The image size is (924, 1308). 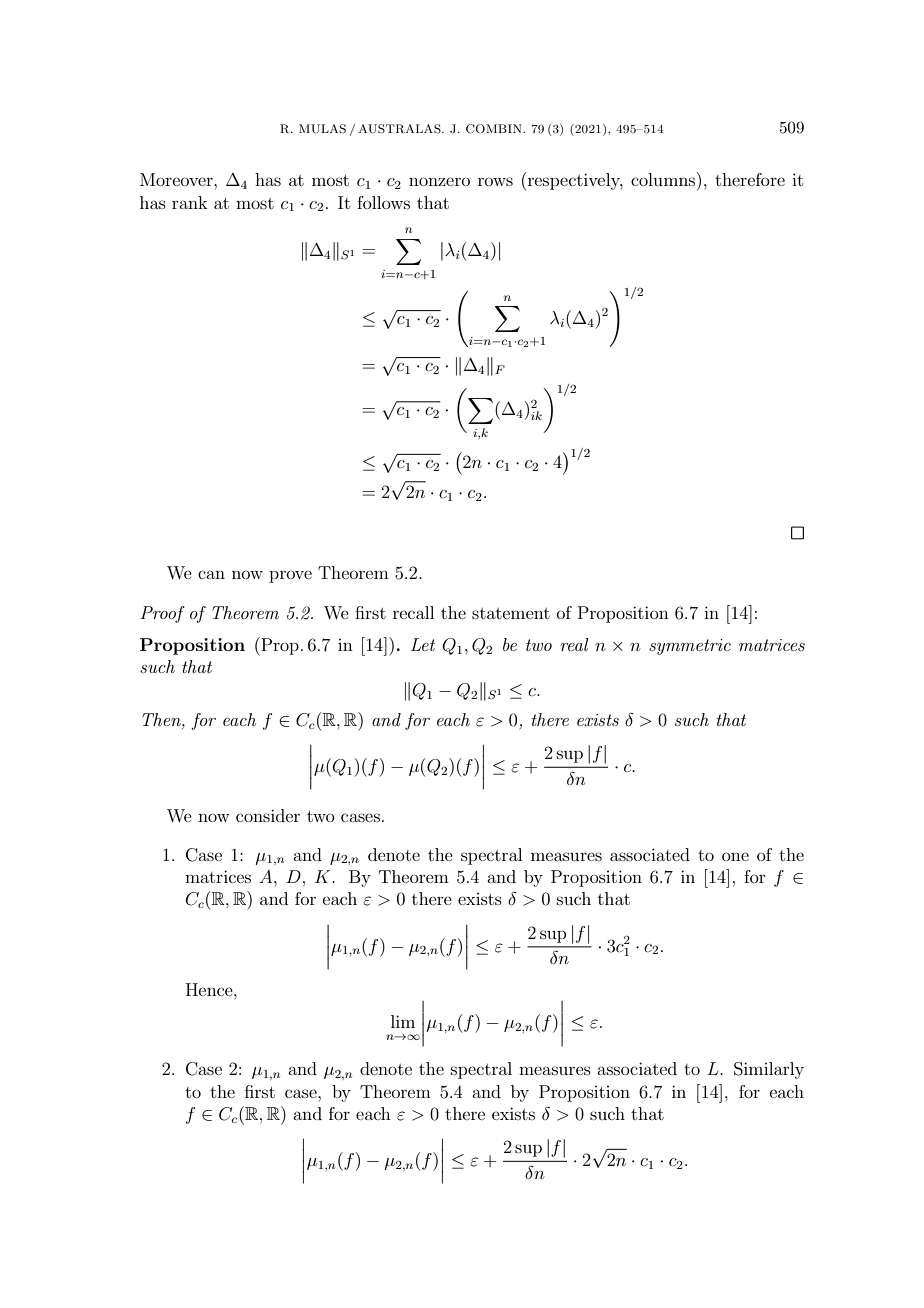 I want to click on Let, so click(x=423, y=644).
